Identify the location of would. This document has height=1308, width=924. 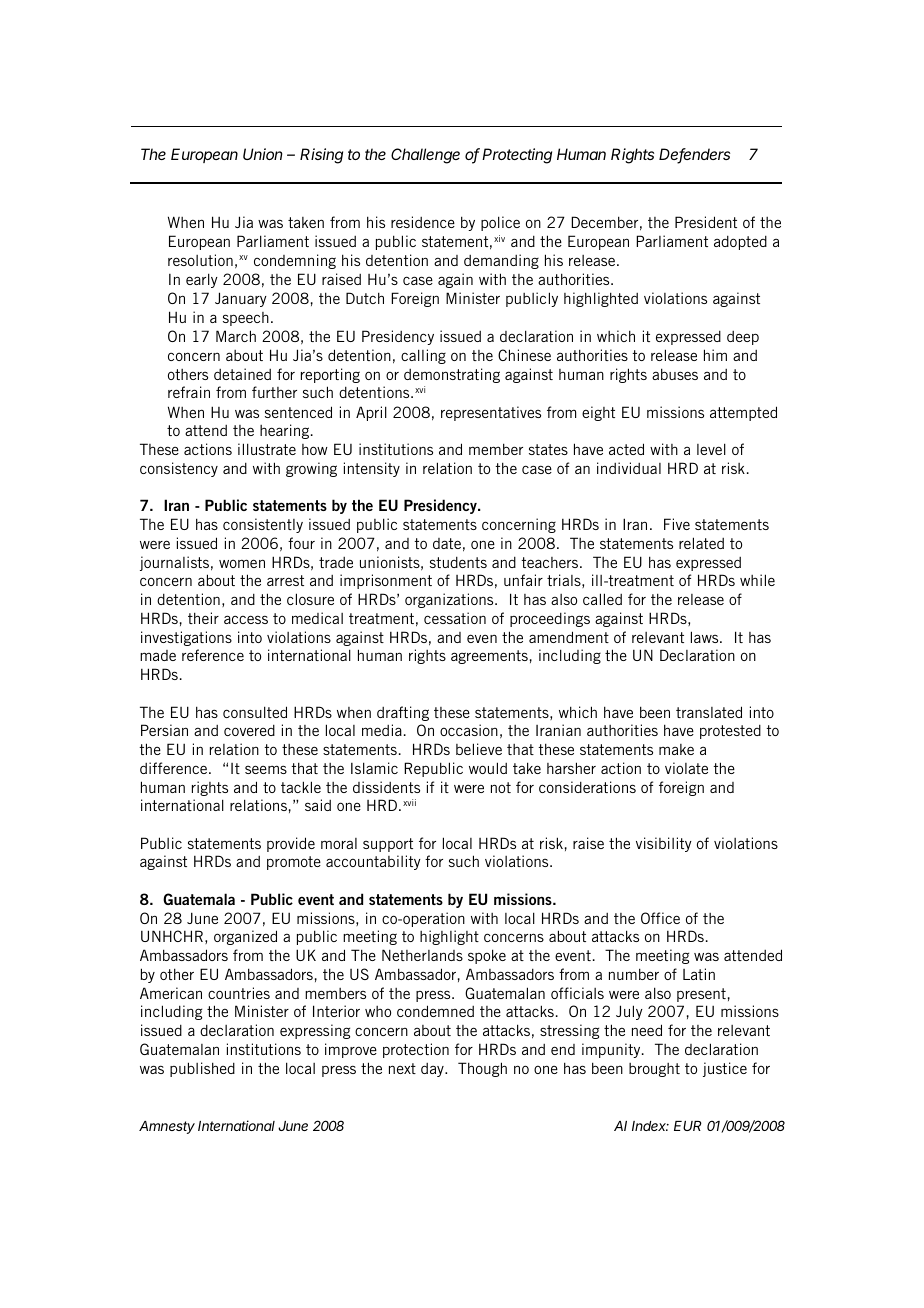
(488, 768).
